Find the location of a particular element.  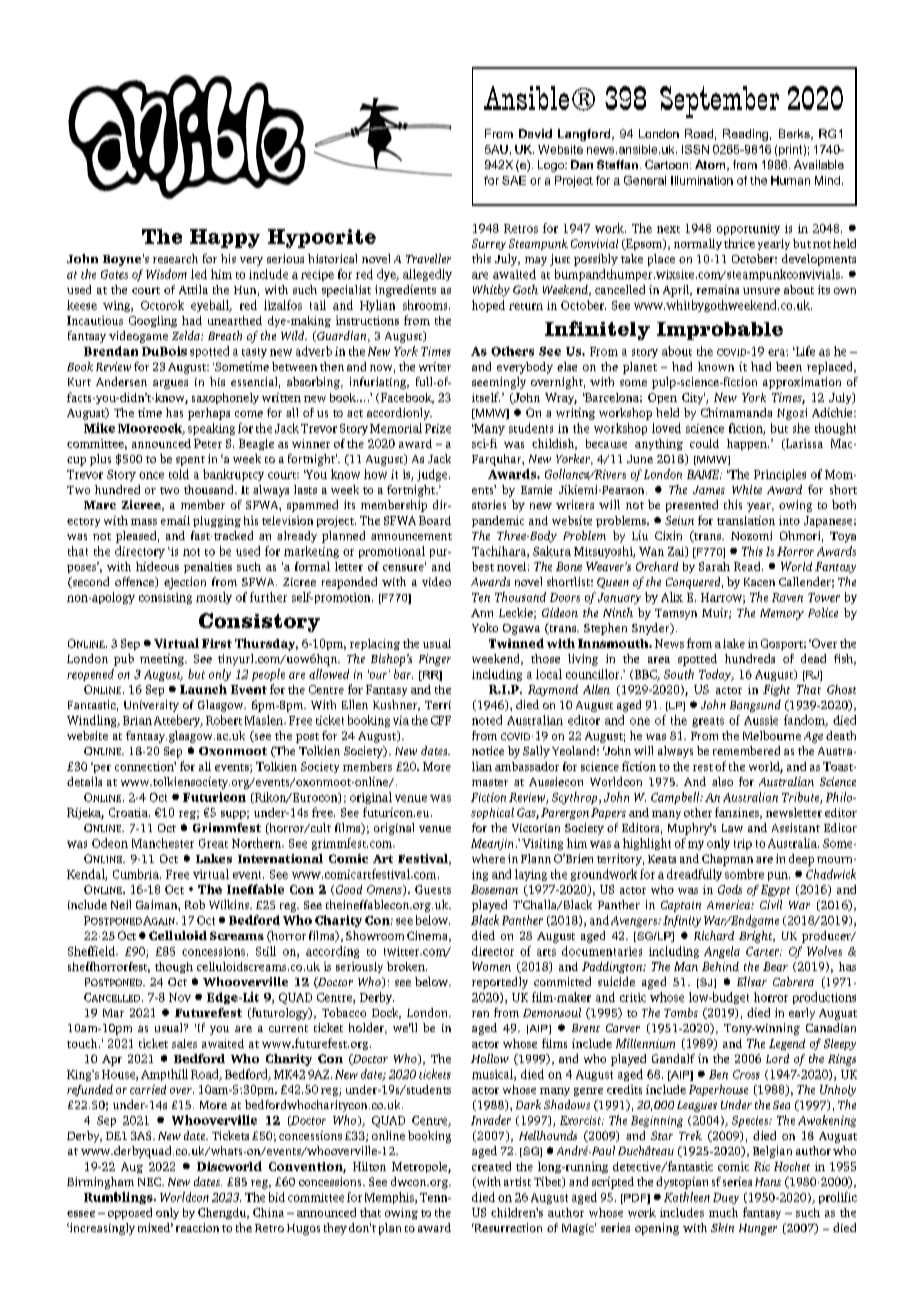

Happy is located at coordinates (225, 238).
